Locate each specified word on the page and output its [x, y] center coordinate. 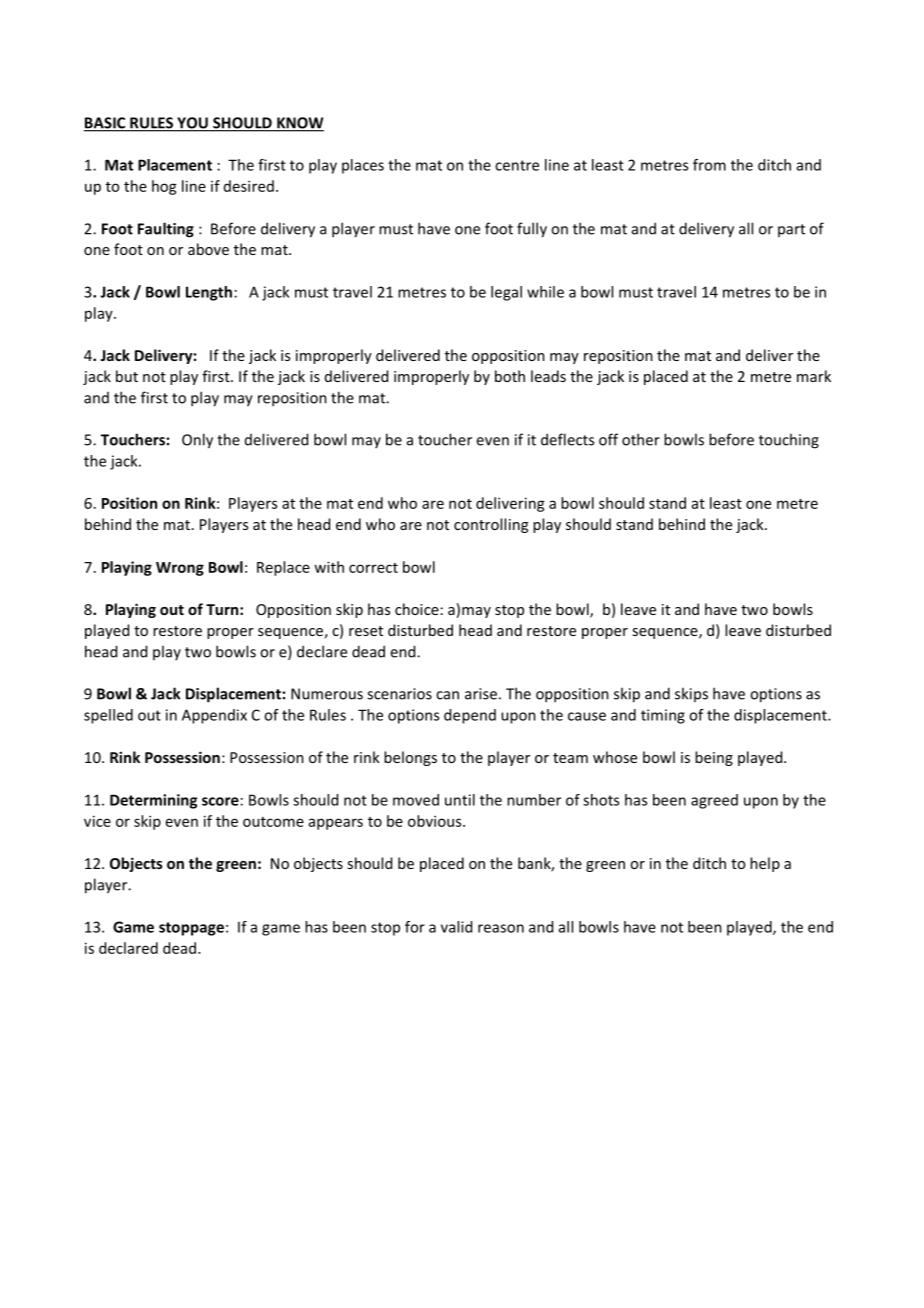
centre [517, 165]
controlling [491, 525]
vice [97, 821]
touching [789, 441]
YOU [192, 124]
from [709, 165]
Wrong [180, 569]
